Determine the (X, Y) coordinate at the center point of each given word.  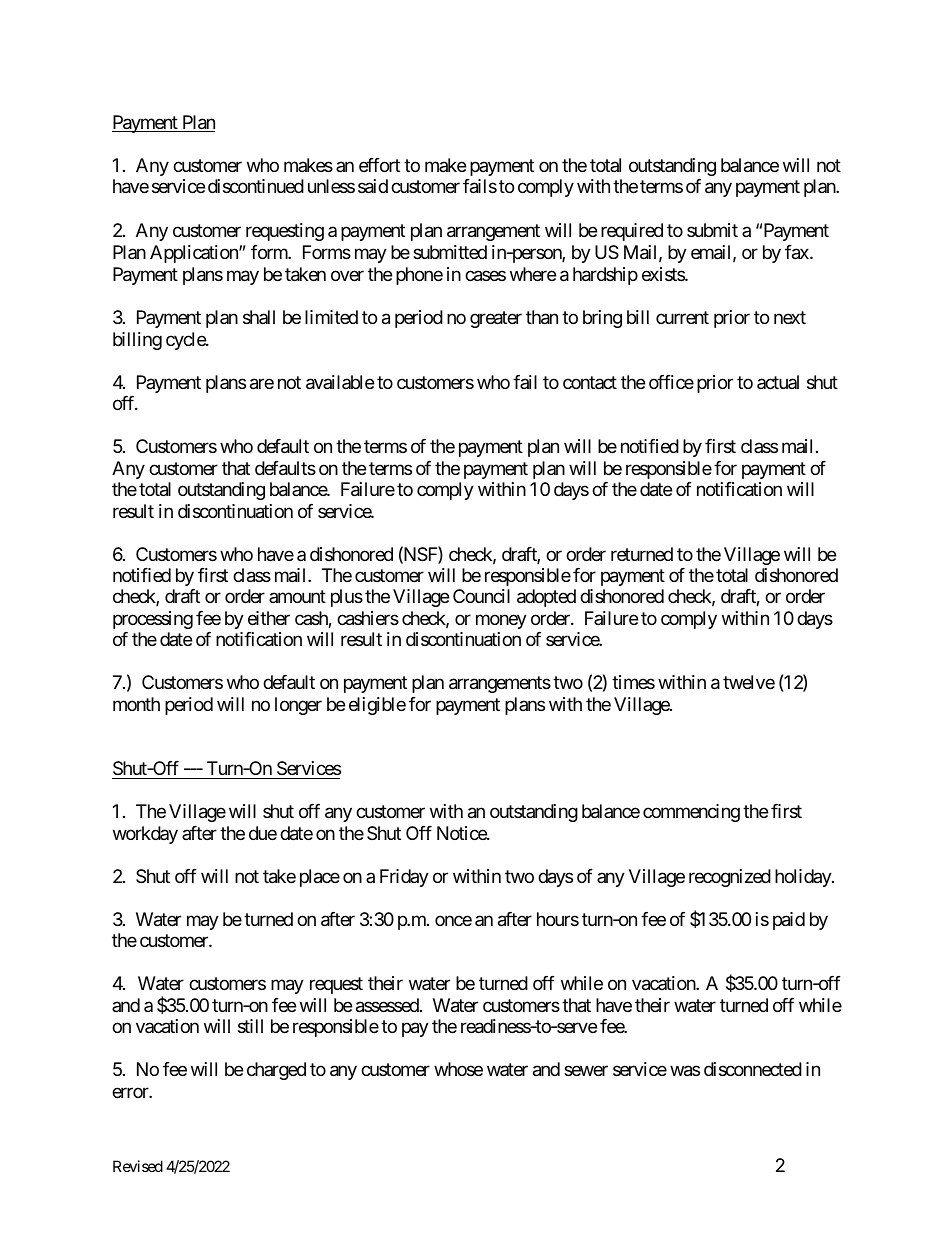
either (269, 618)
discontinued (256, 186)
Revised (138, 1166)
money (501, 621)
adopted (546, 598)
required (632, 232)
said (373, 186)
